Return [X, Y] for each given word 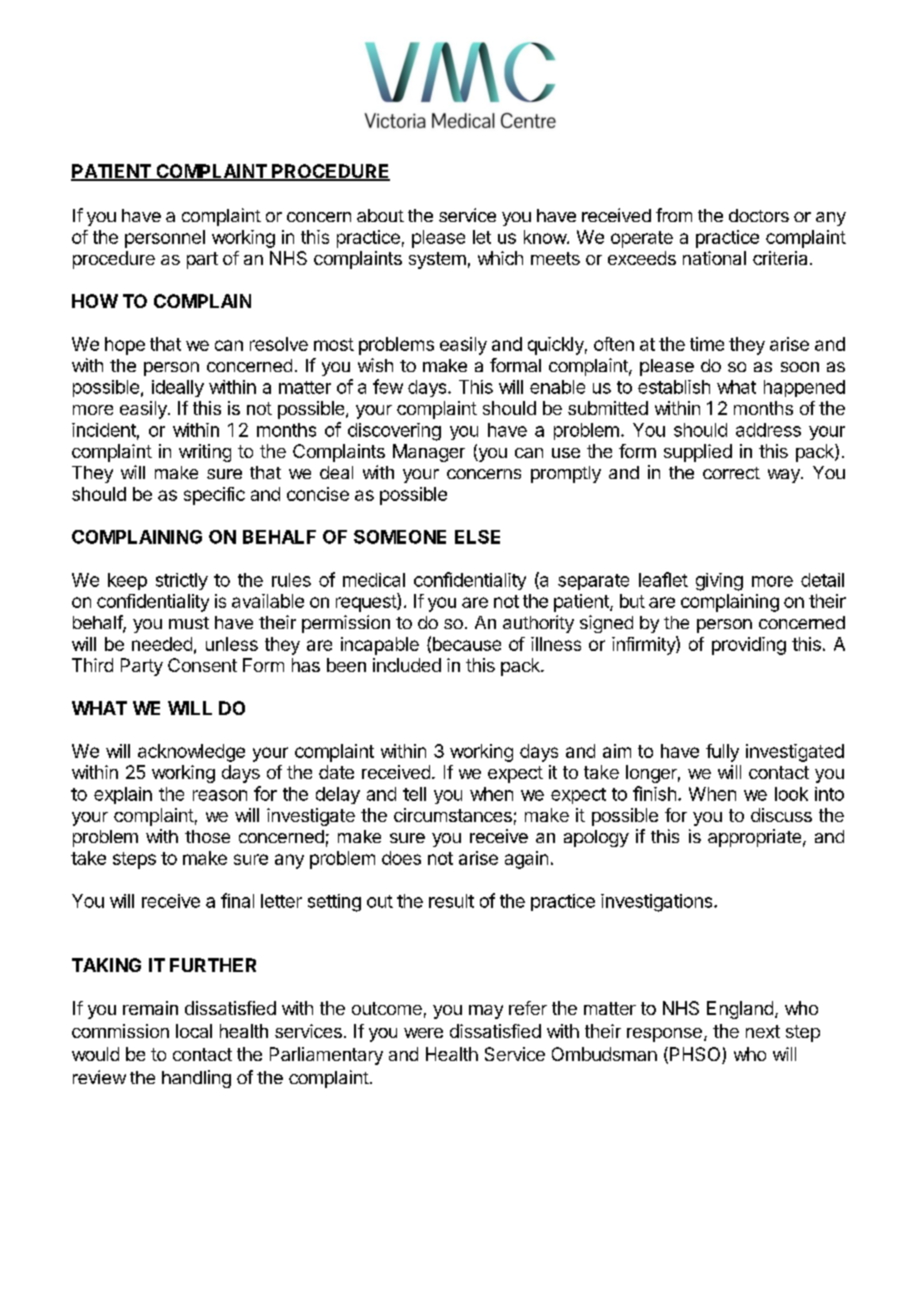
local [194, 1031]
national [714, 258]
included [407, 665]
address [768, 430]
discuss [781, 815]
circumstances [453, 815]
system [437, 260]
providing [749, 646]
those [207, 836]
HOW [95, 301]
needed [162, 644]
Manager [429, 453]
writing [205, 453]
